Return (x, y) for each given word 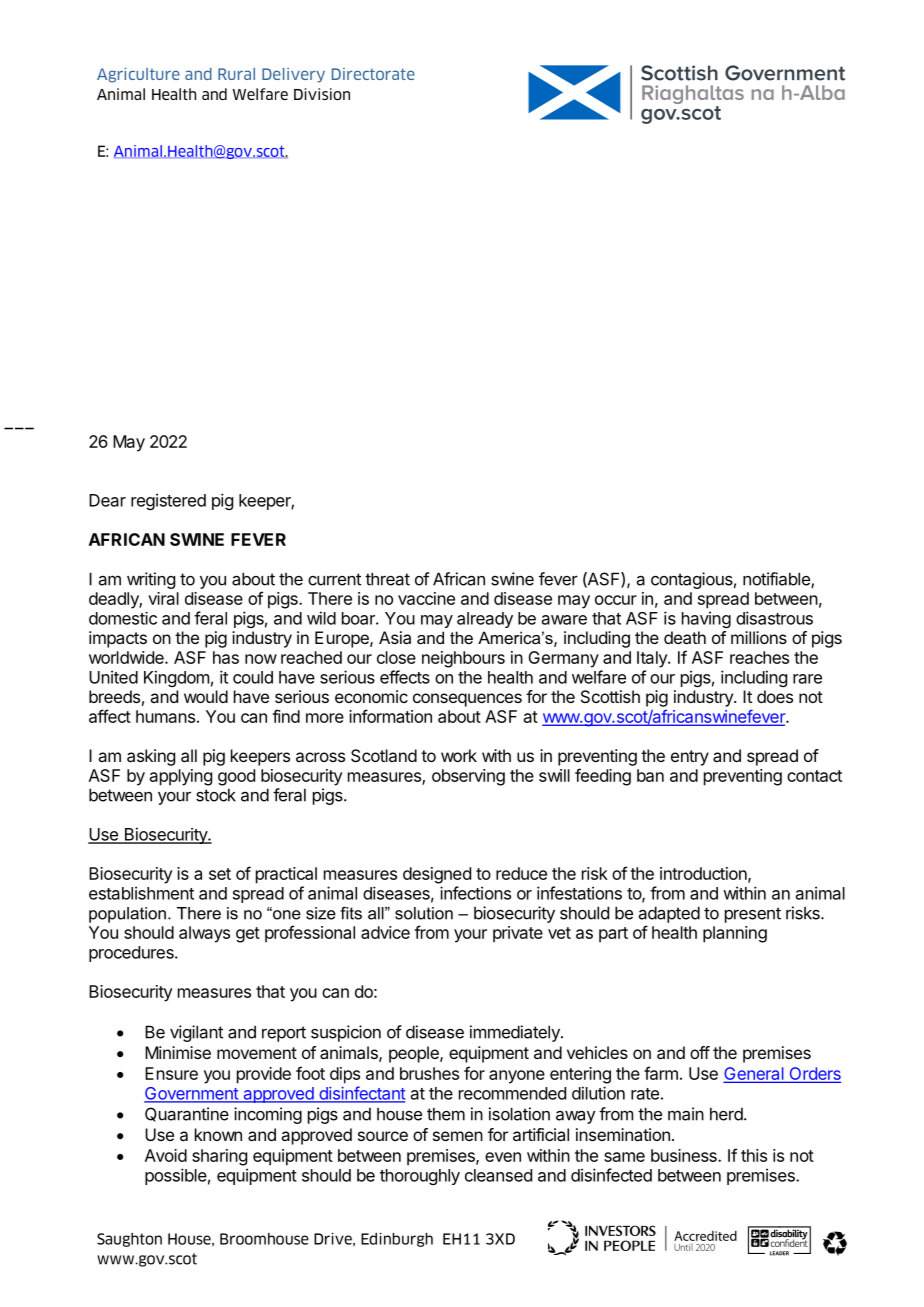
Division (322, 94)
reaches (759, 657)
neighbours (463, 659)
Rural (236, 74)
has (226, 657)
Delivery (293, 75)
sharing (219, 1157)
